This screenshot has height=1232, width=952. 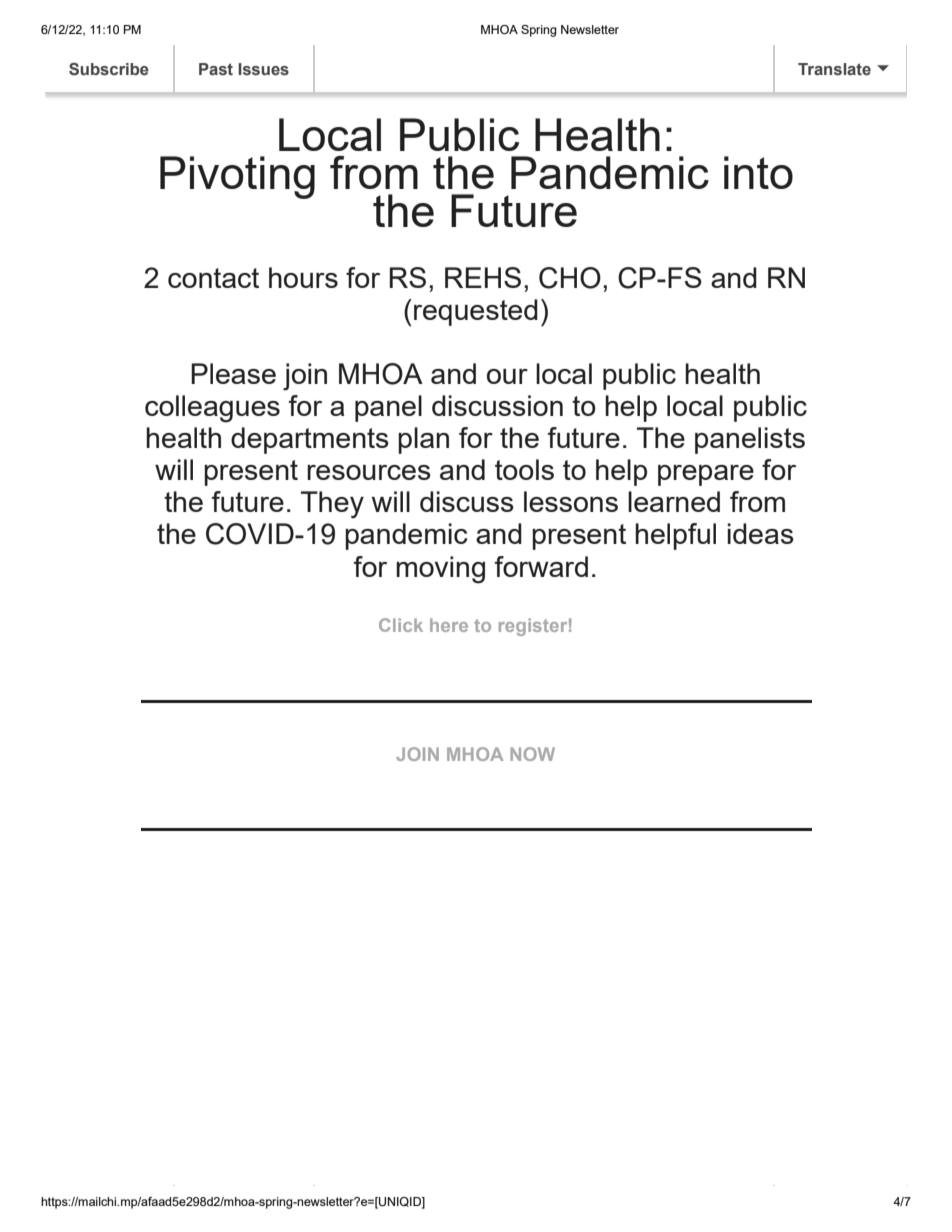 What do you see at coordinates (401, 625) in the screenshot?
I see `Click` at bounding box center [401, 625].
